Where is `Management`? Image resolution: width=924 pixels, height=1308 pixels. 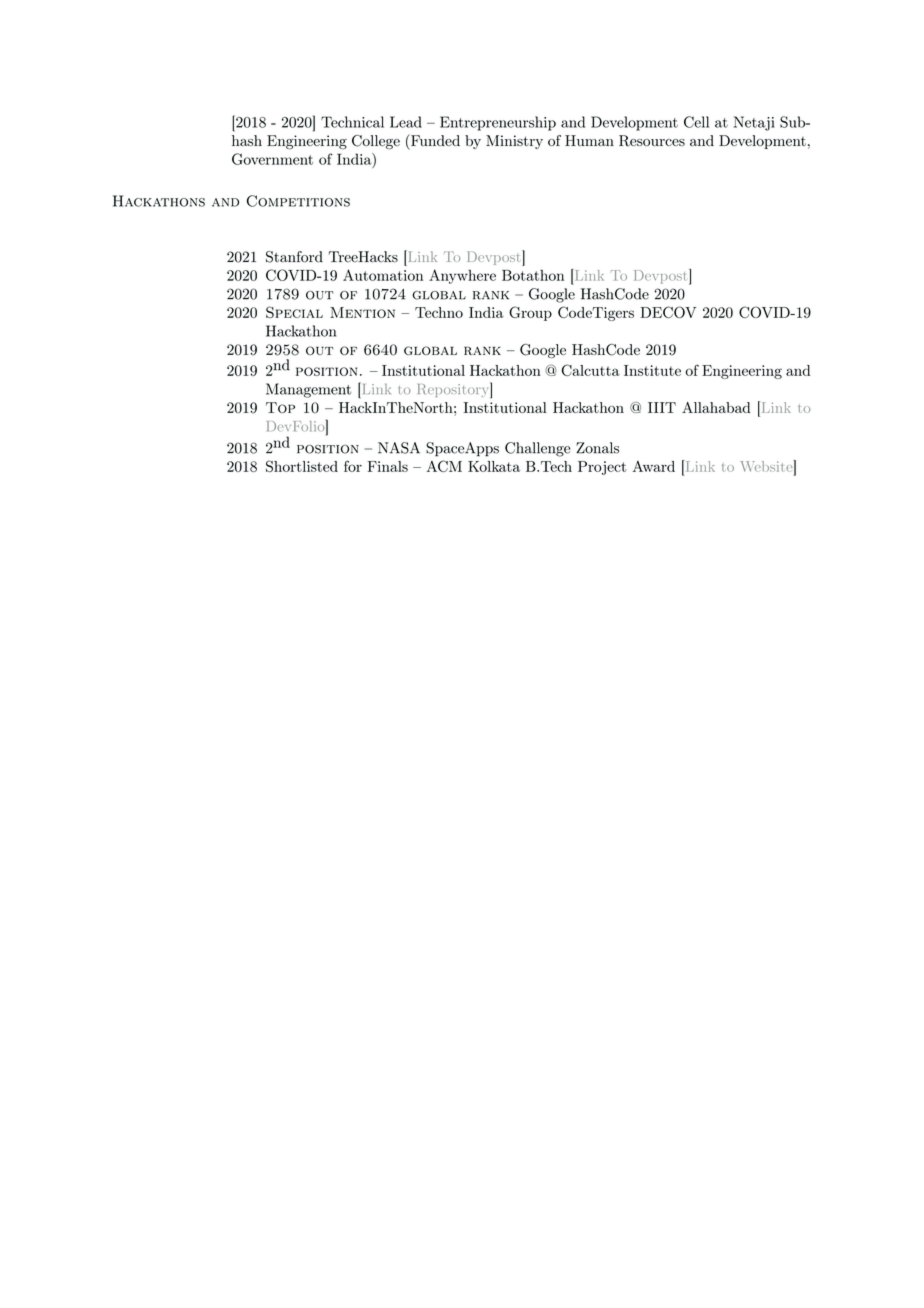
Management is located at coordinates (308, 390).
